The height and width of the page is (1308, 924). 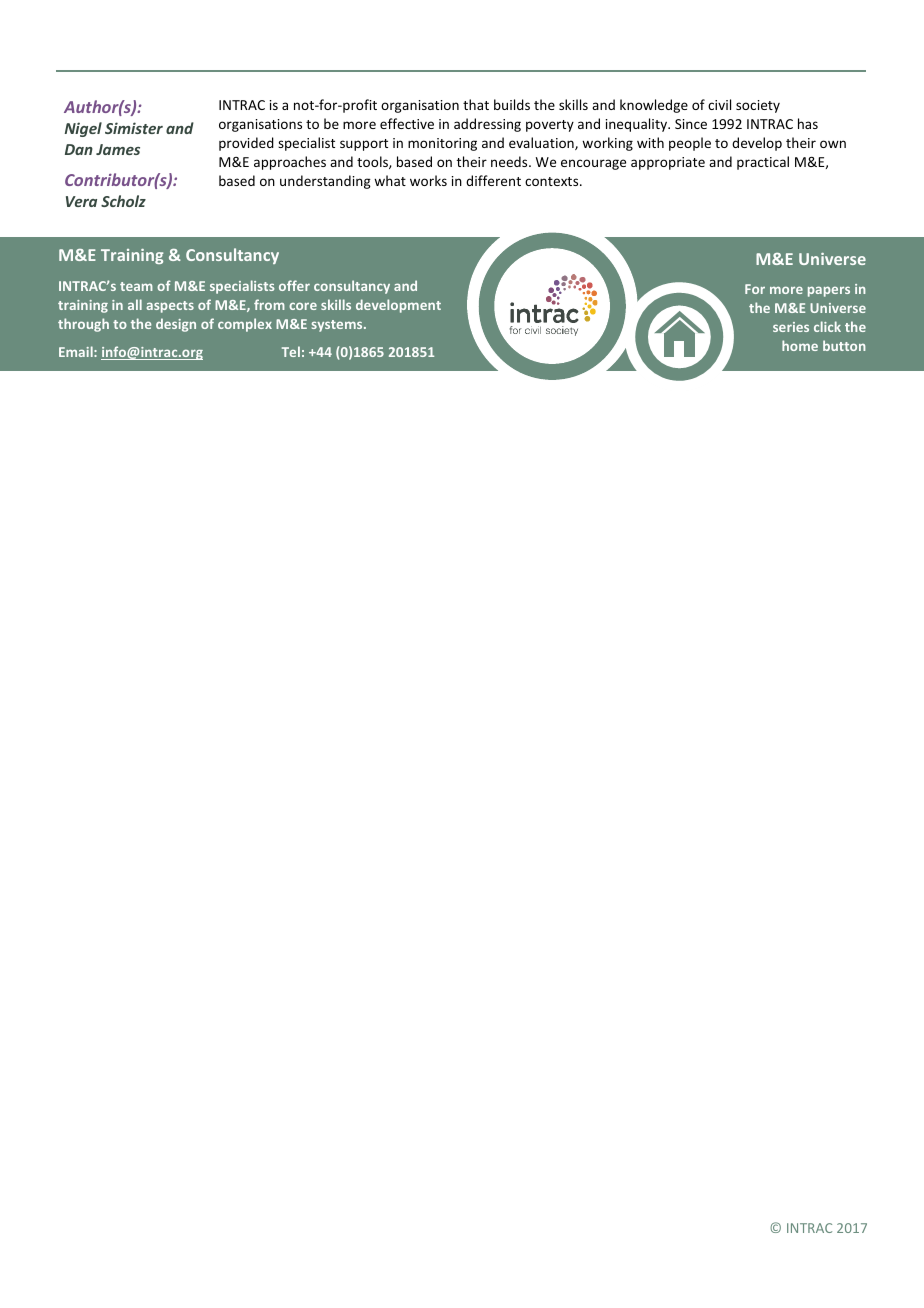 I want to click on Nigel, so click(x=83, y=129).
